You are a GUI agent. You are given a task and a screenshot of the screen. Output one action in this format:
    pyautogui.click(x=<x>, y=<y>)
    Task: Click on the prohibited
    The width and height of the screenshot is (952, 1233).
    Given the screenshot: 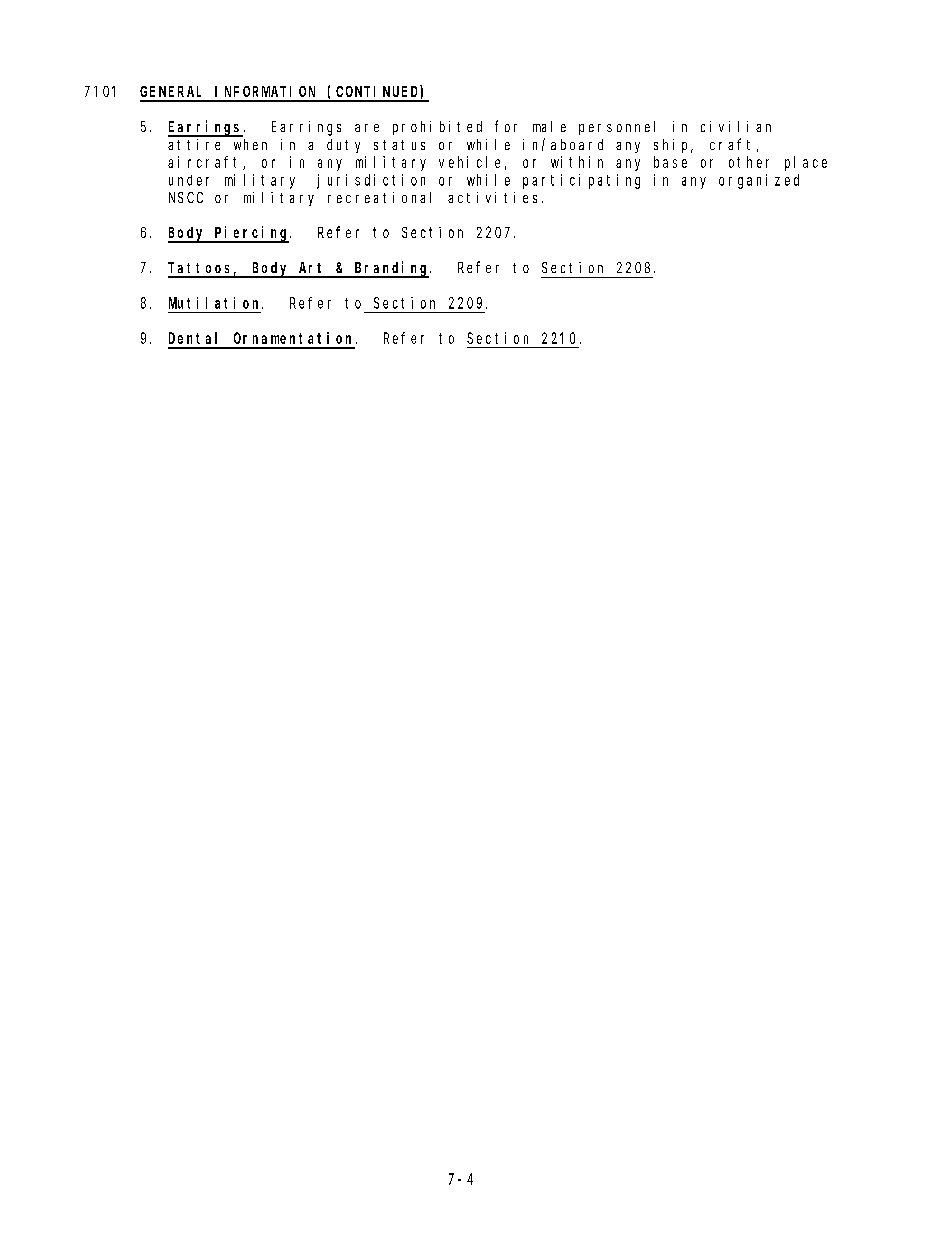 What is the action you would take?
    pyautogui.click(x=437, y=128)
